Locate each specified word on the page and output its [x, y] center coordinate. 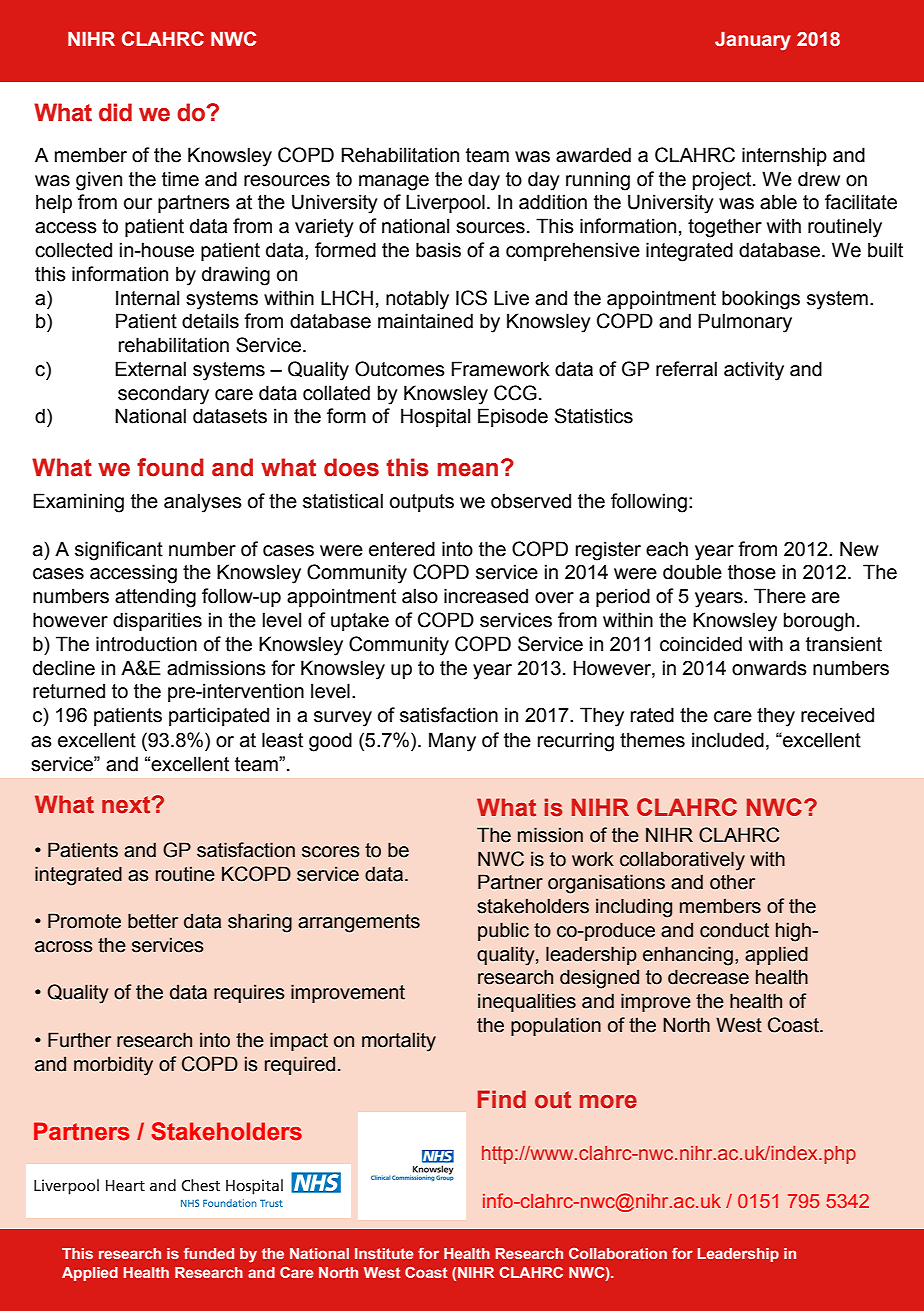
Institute [384, 1253]
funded [209, 1253]
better [153, 921]
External [150, 369]
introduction [146, 644]
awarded [593, 155]
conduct [734, 930]
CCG [515, 393]
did [115, 112]
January [753, 41]
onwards [769, 668]
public [503, 931]
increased [486, 596]
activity [754, 371]
